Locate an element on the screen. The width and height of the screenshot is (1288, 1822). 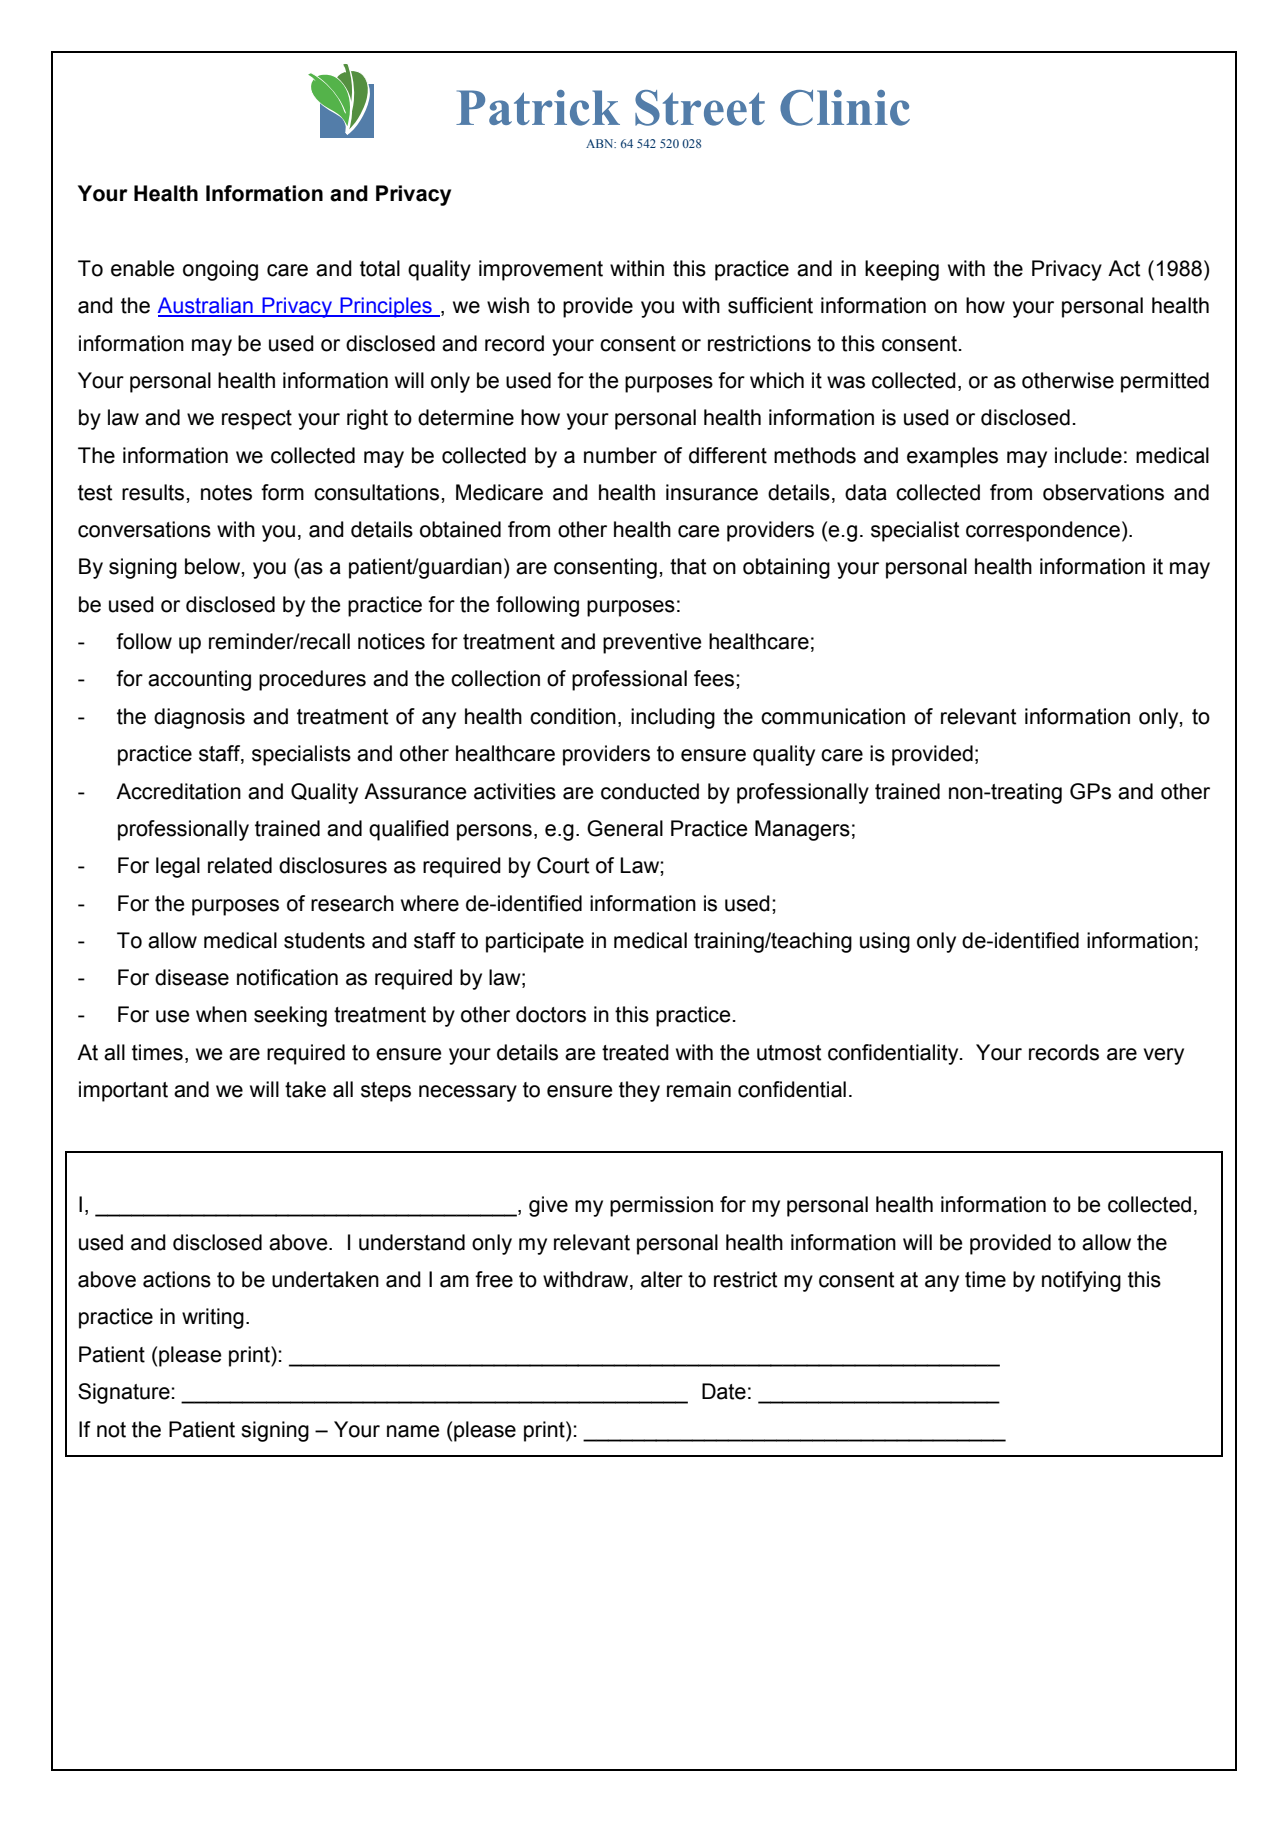
they is located at coordinates (639, 1091).
